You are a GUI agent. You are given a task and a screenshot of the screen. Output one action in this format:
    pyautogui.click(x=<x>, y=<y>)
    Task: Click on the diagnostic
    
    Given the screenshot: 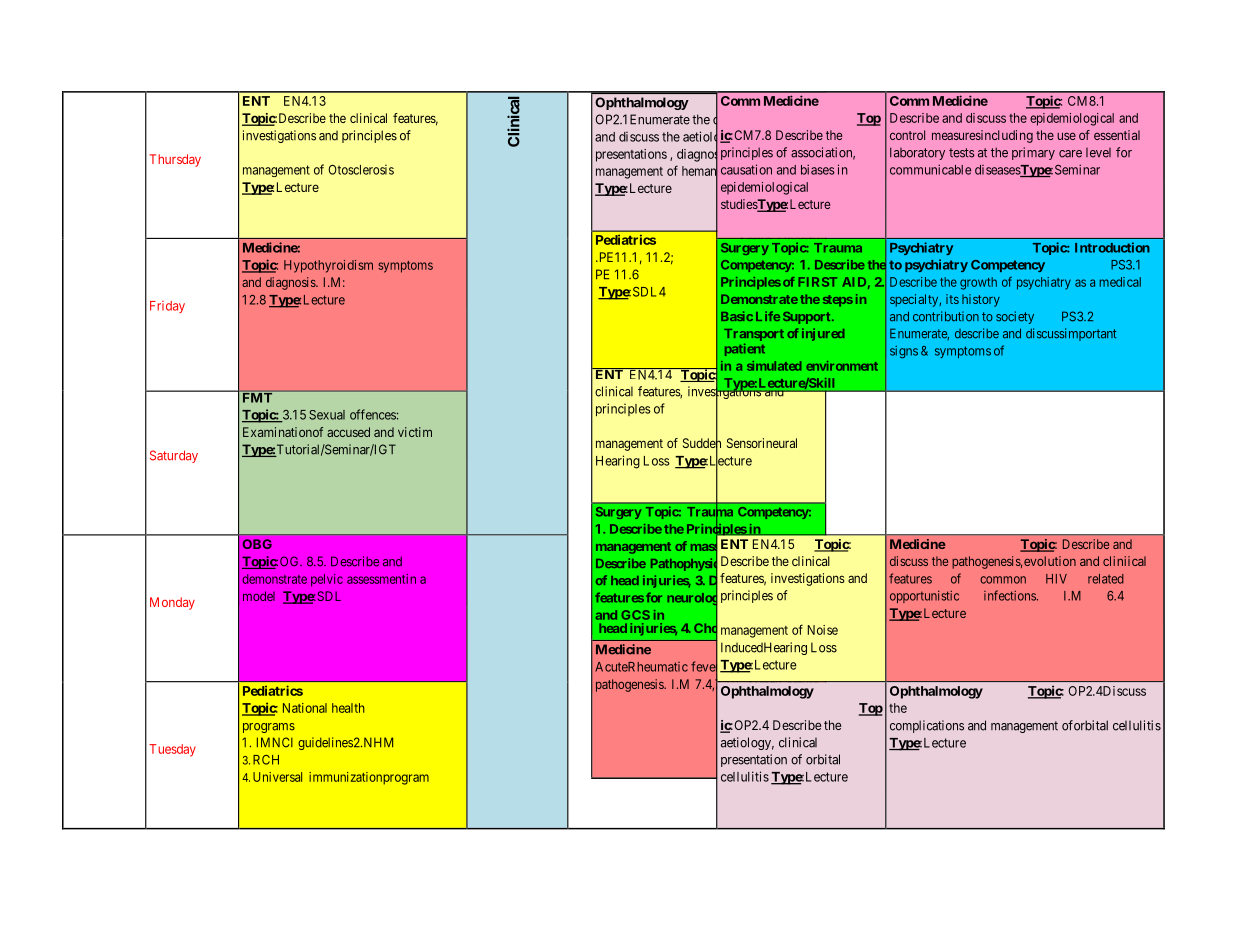 What is the action you would take?
    pyautogui.click(x=705, y=155)
